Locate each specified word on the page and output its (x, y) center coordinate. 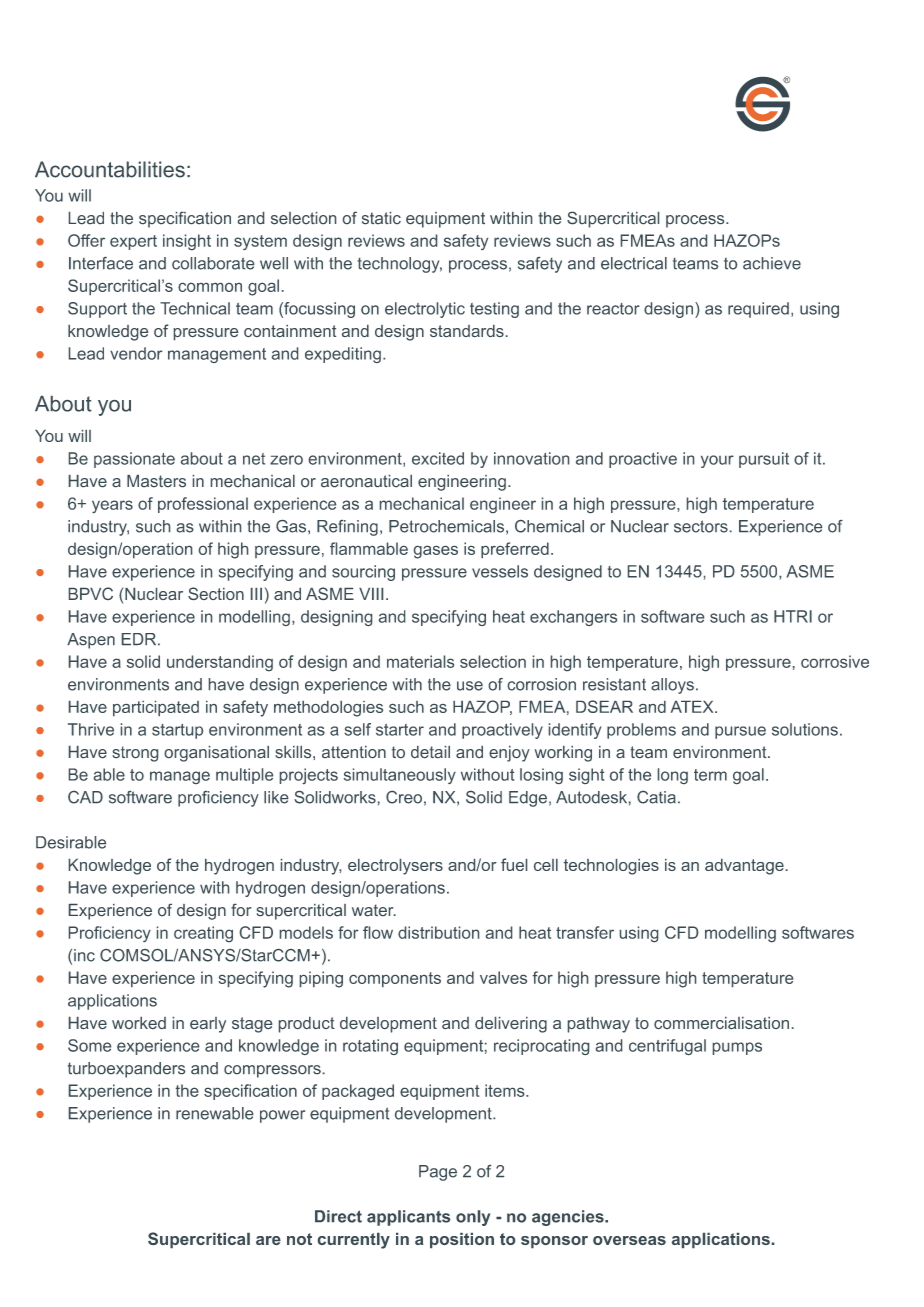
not (299, 1239)
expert (133, 242)
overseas (629, 1240)
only (473, 1218)
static (381, 218)
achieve (772, 263)
